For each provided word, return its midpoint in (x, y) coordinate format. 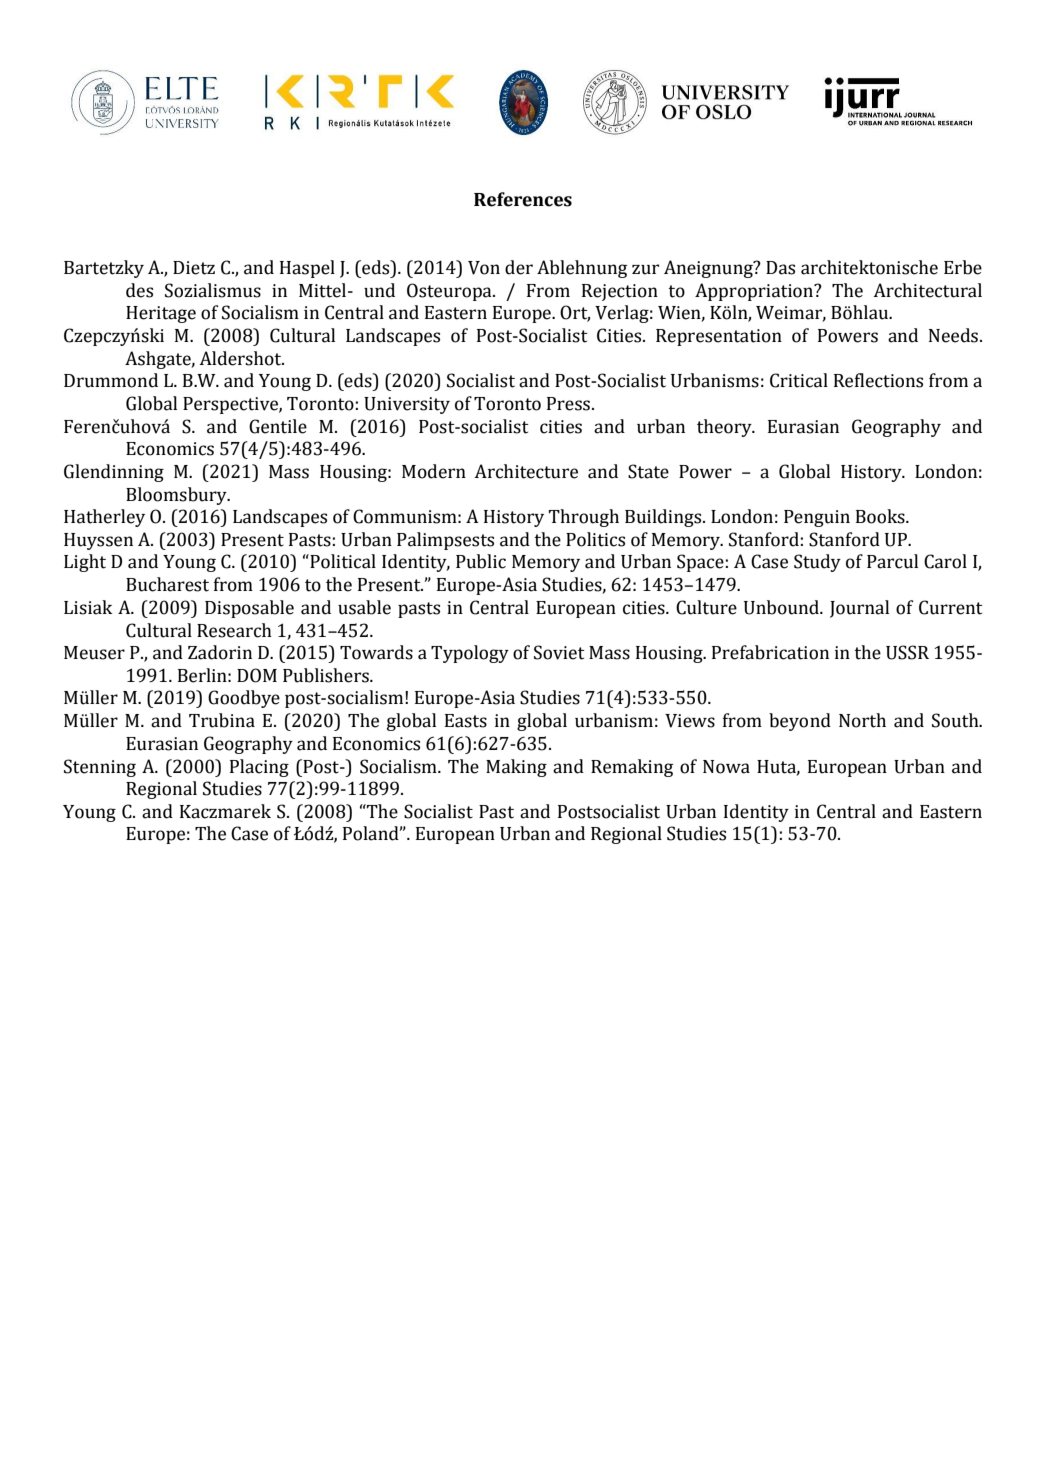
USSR (907, 652)
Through (584, 518)
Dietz (194, 268)
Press (568, 404)
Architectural (927, 290)
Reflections (878, 380)
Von (484, 268)
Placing (259, 768)
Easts (466, 721)
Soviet (559, 652)
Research (234, 630)
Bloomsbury (177, 496)
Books (881, 516)
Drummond (111, 380)
